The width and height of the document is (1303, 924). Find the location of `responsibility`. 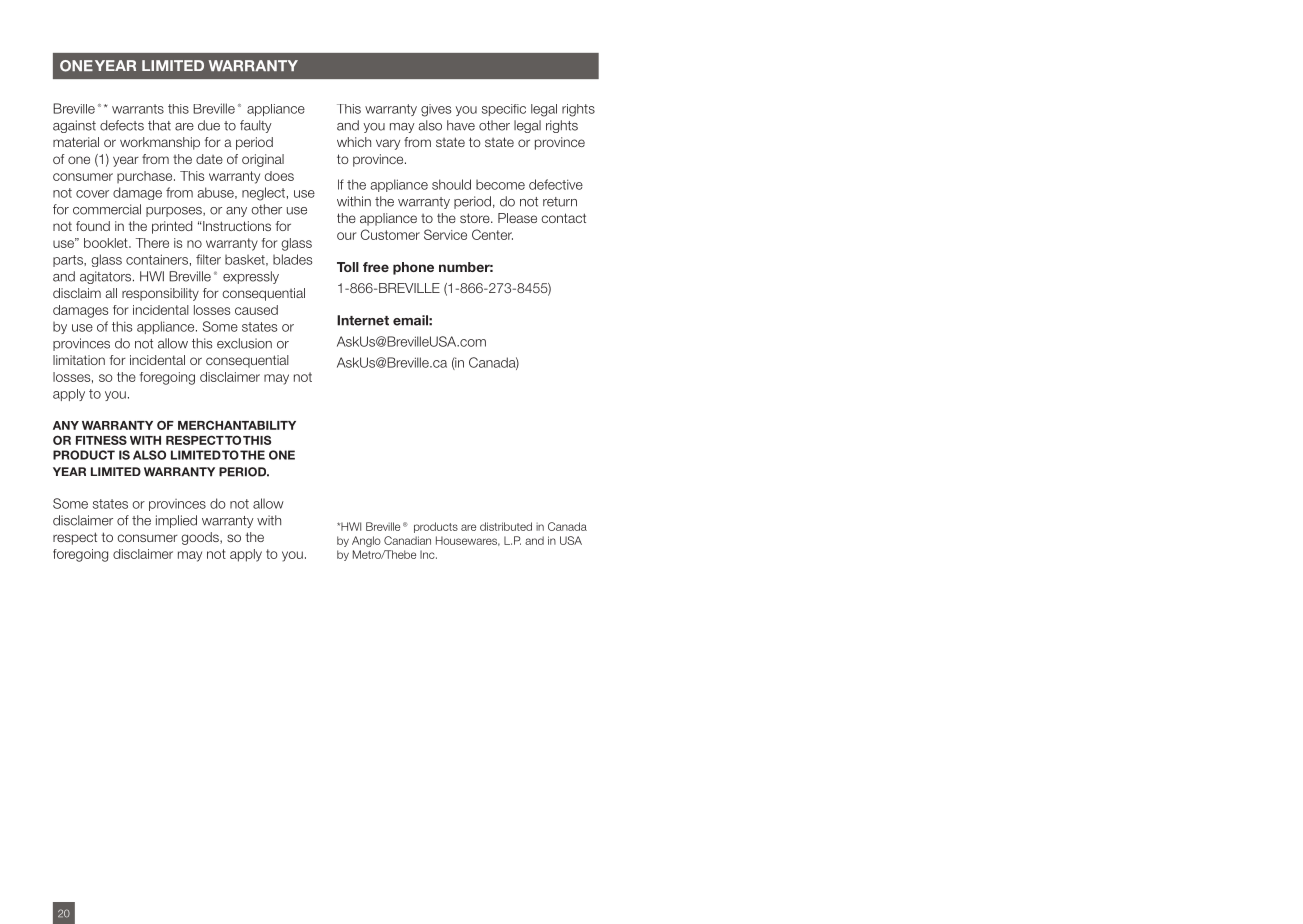

responsibility is located at coordinates (160, 294).
